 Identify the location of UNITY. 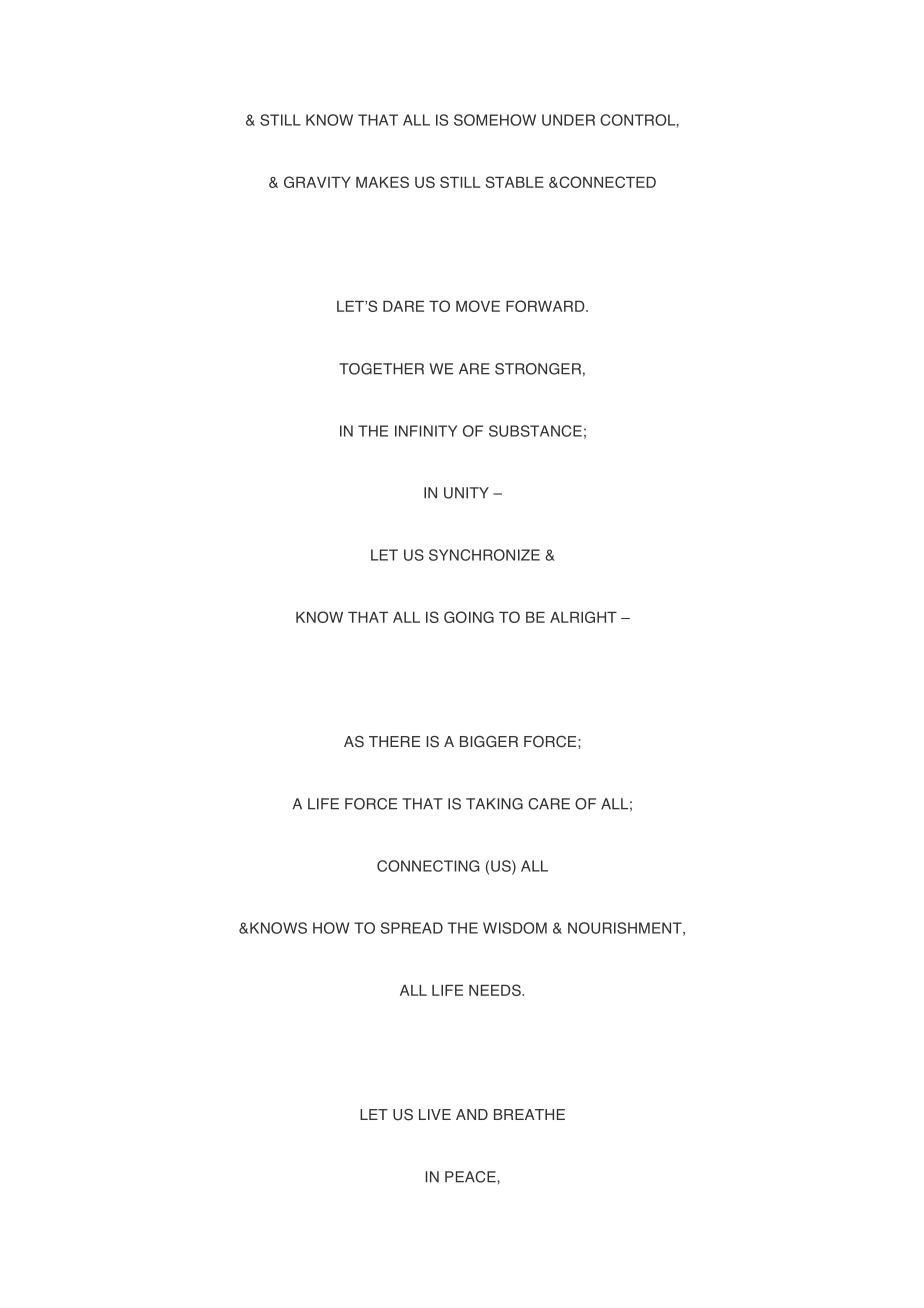
(466, 493).
